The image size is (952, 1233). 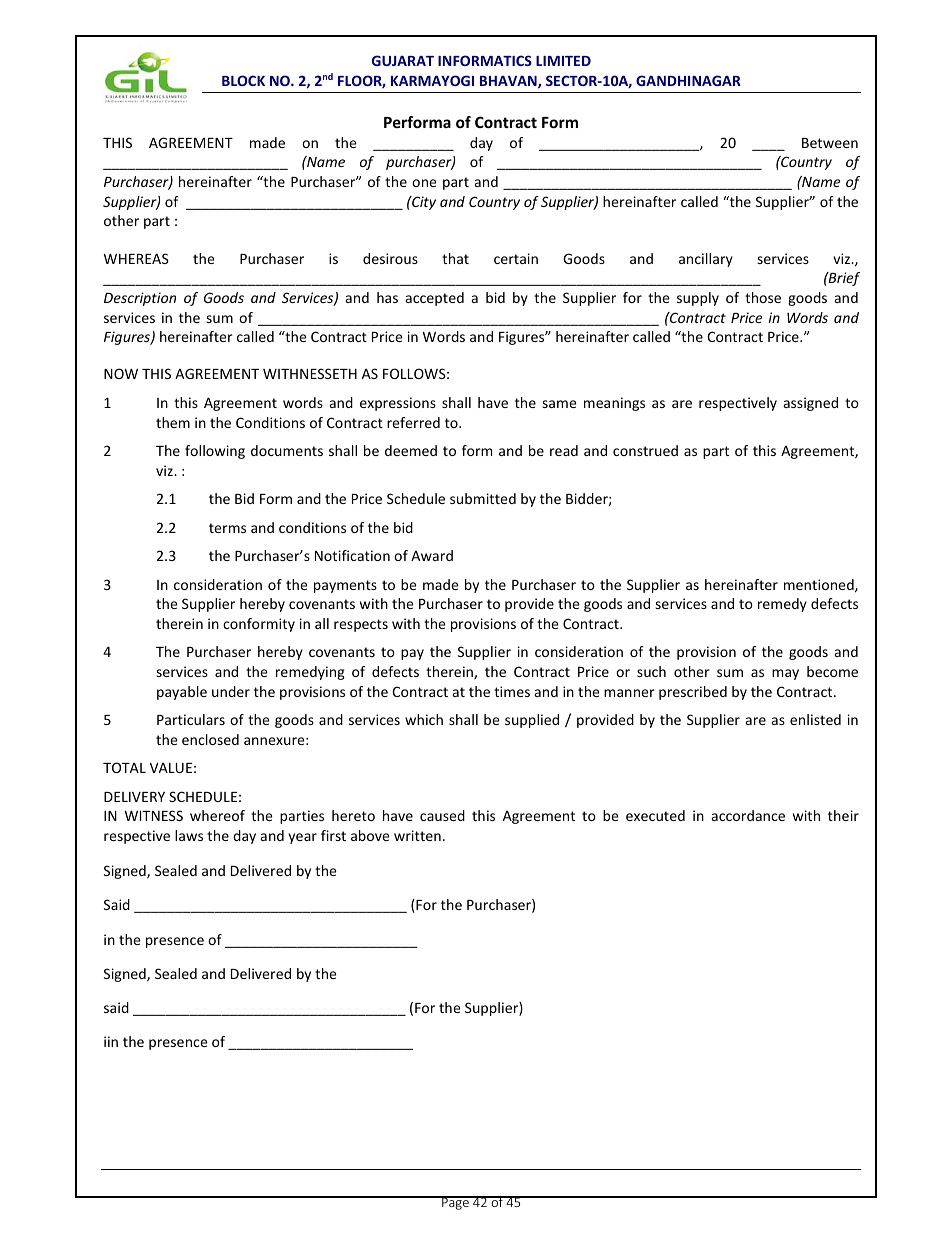 I want to click on Page, so click(x=455, y=1203).
